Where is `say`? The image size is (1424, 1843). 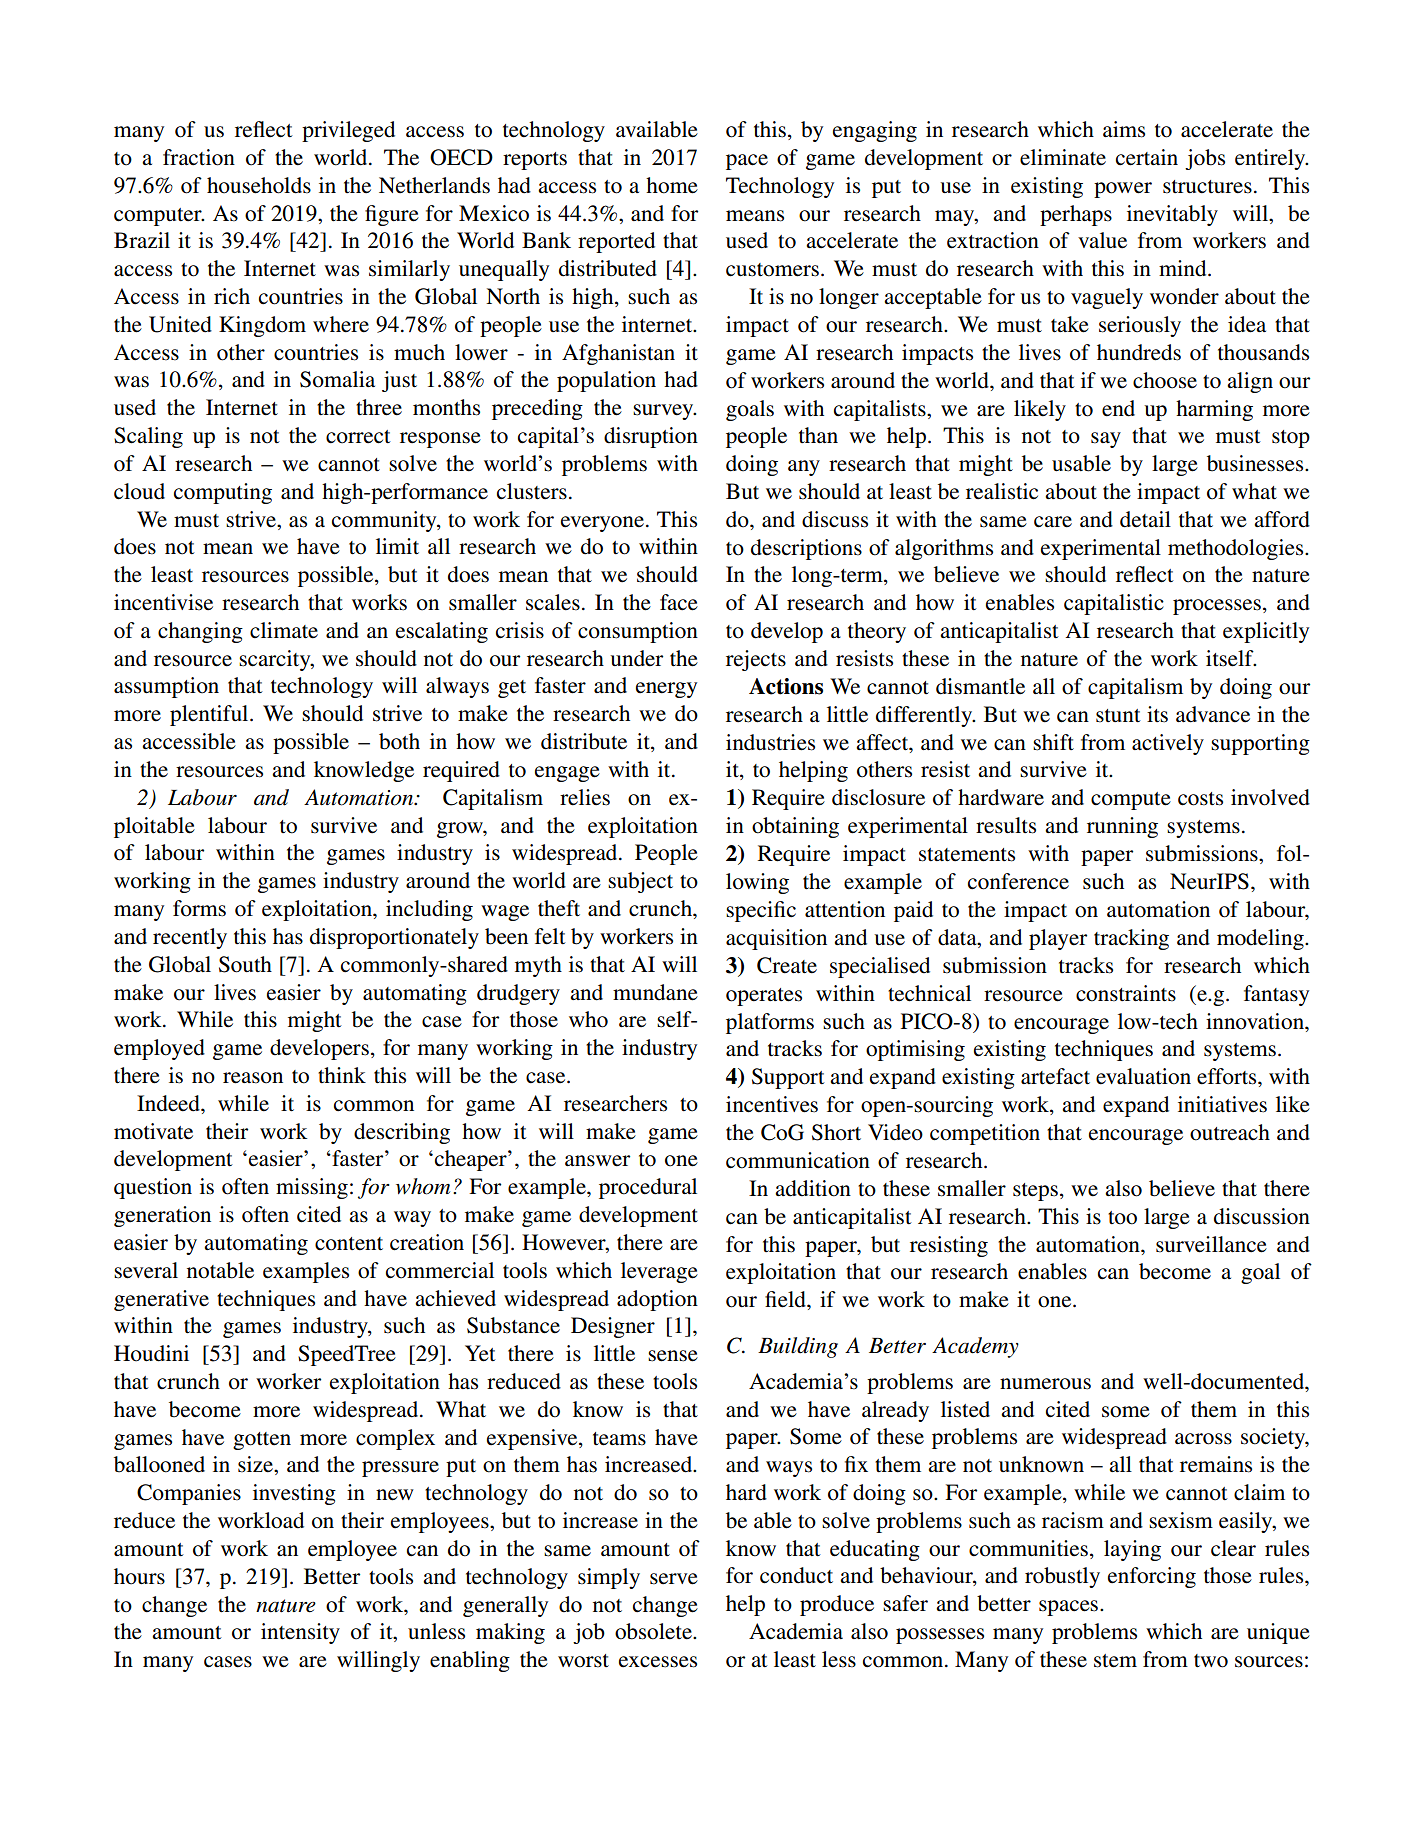
say is located at coordinates (1106, 440).
